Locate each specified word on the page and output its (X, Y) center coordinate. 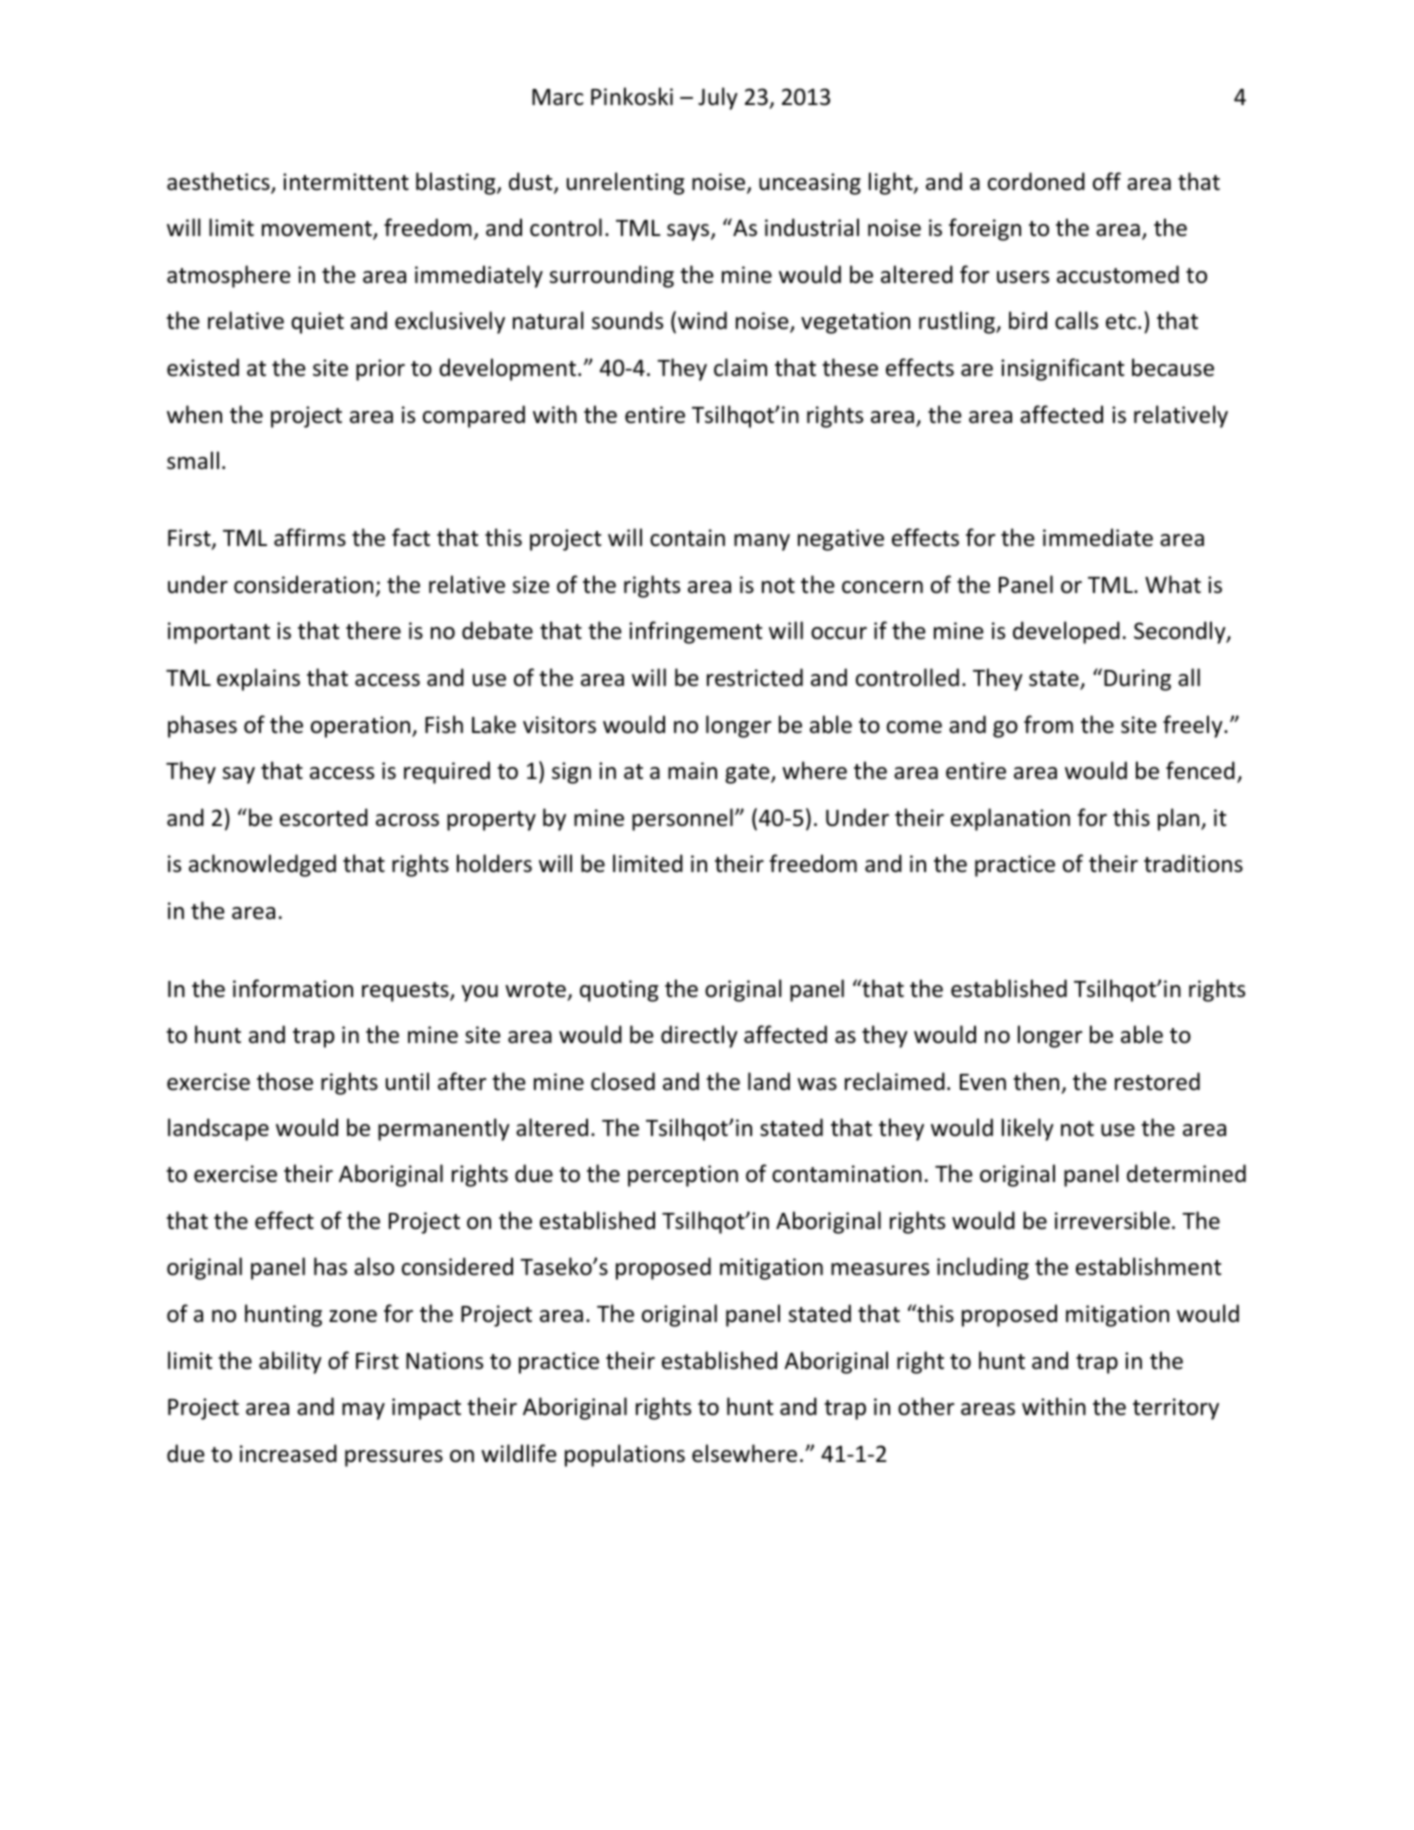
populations (625, 1455)
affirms (310, 537)
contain (687, 538)
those (285, 1081)
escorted (324, 817)
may (363, 1411)
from (1048, 724)
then (1036, 1081)
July (718, 98)
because (1173, 367)
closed (623, 1081)
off (1107, 181)
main (692, 771)
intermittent (346, 182)
